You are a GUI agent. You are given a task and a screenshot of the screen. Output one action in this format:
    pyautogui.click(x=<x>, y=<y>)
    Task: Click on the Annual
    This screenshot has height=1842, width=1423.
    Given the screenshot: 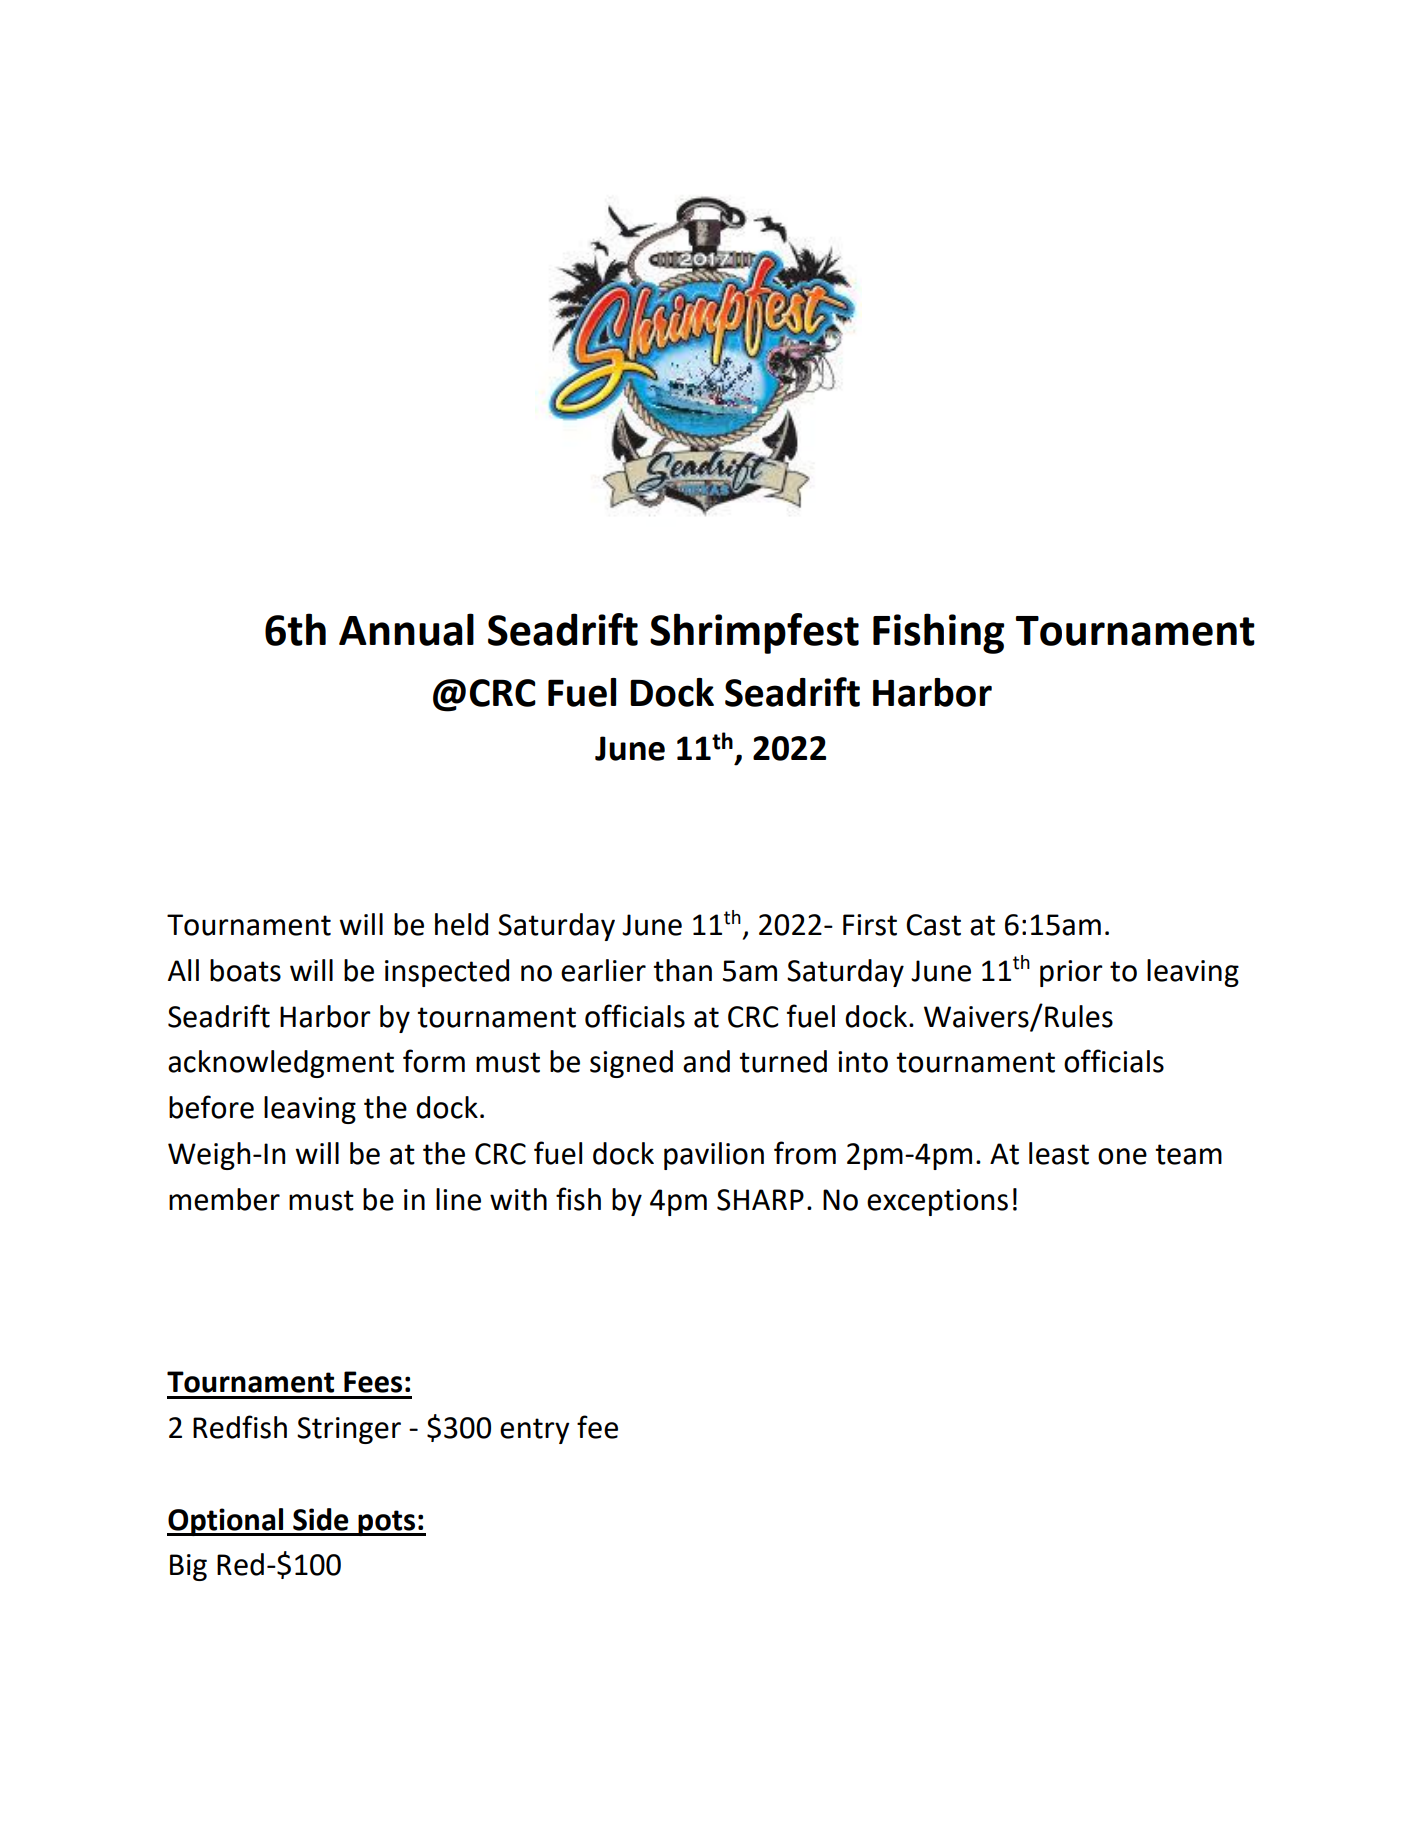 What is the action you would take?
    pyautogui.click(x=406, y=629)
